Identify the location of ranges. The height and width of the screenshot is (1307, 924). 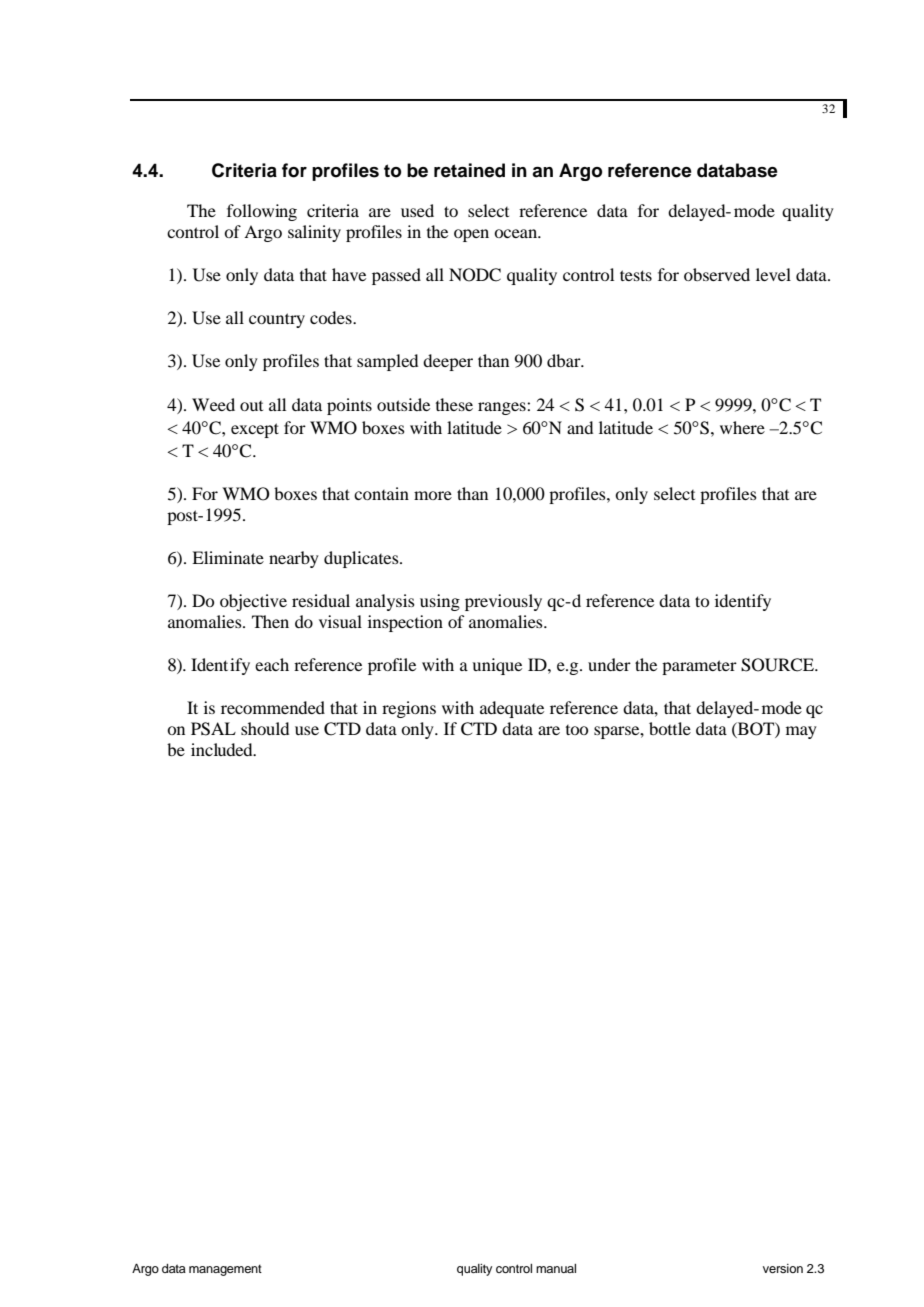
(503, 408).
